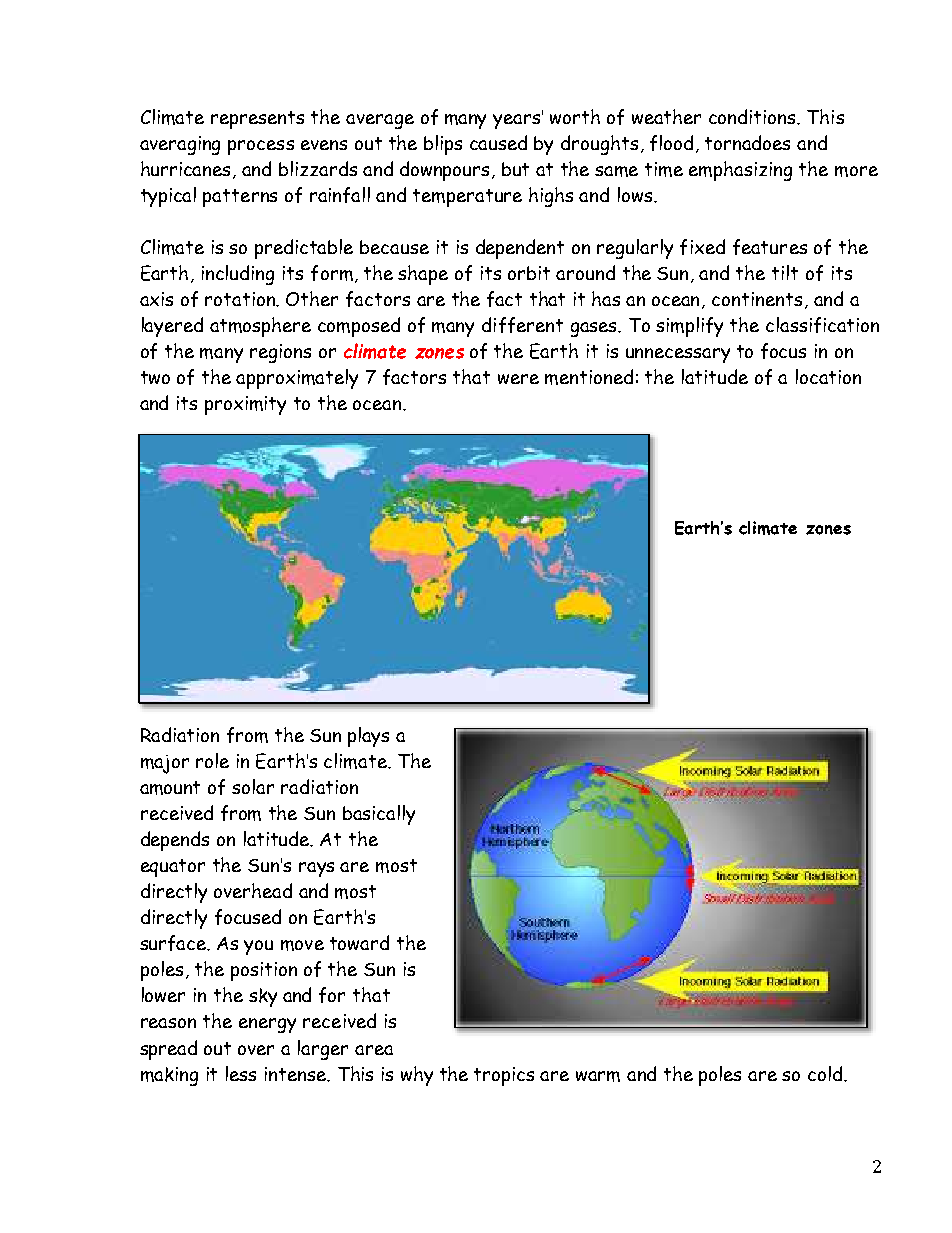 This screenshot has height=1233, width=952. What do you see at coordinates (828, 376) in the screenshot?
I see `location` at bounding box center [828, 376].
